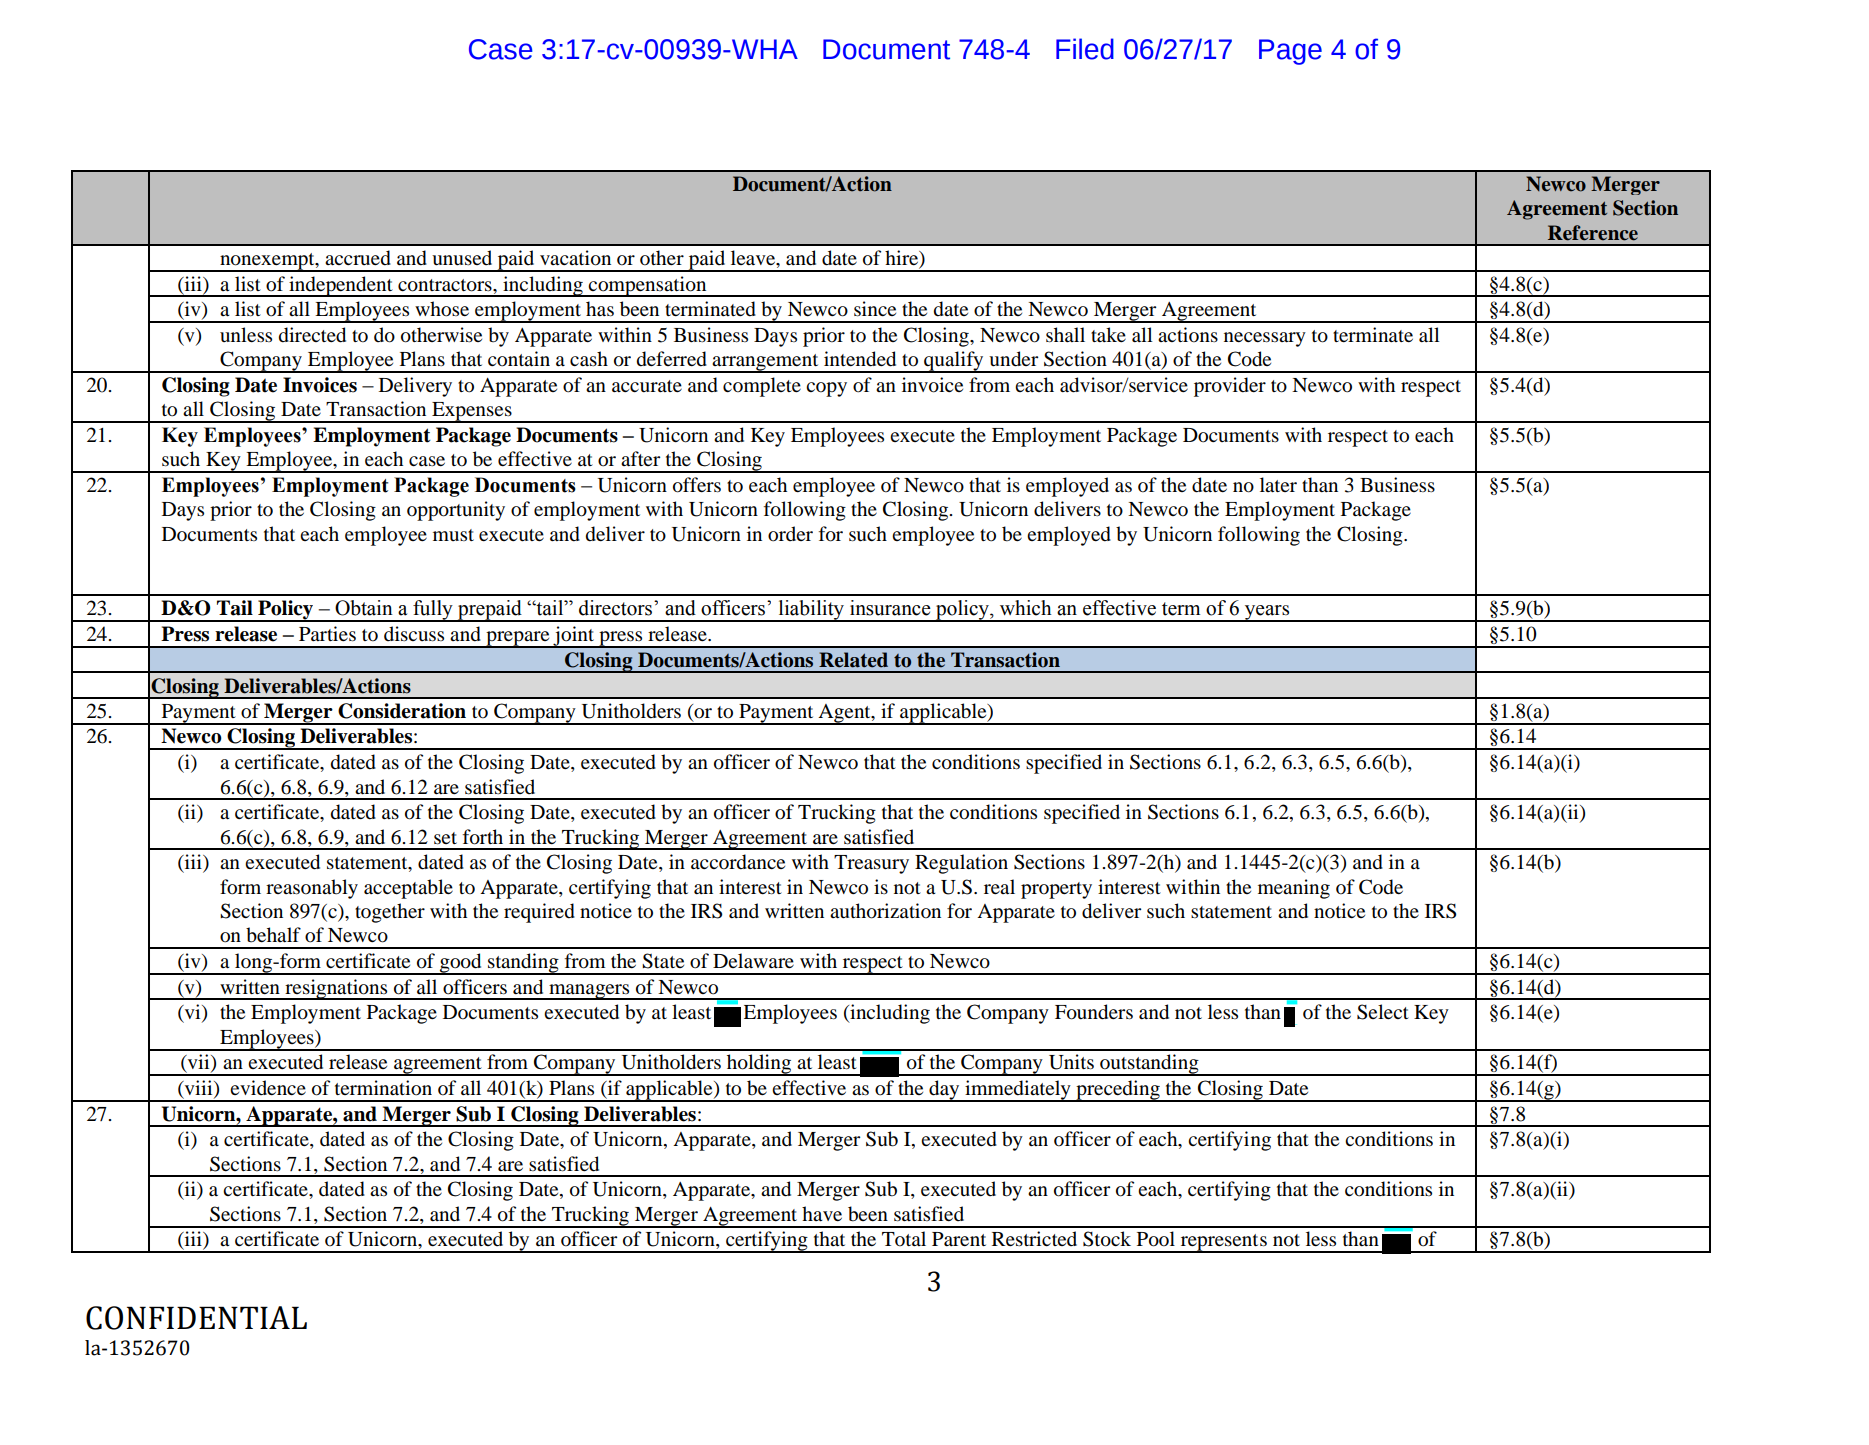 The image size is (1869, 1445). What do you see at coordinates (196, 1318) in the screenshot?
I see `CONFIDENTIAL` at bounding box center [196, 1318].
